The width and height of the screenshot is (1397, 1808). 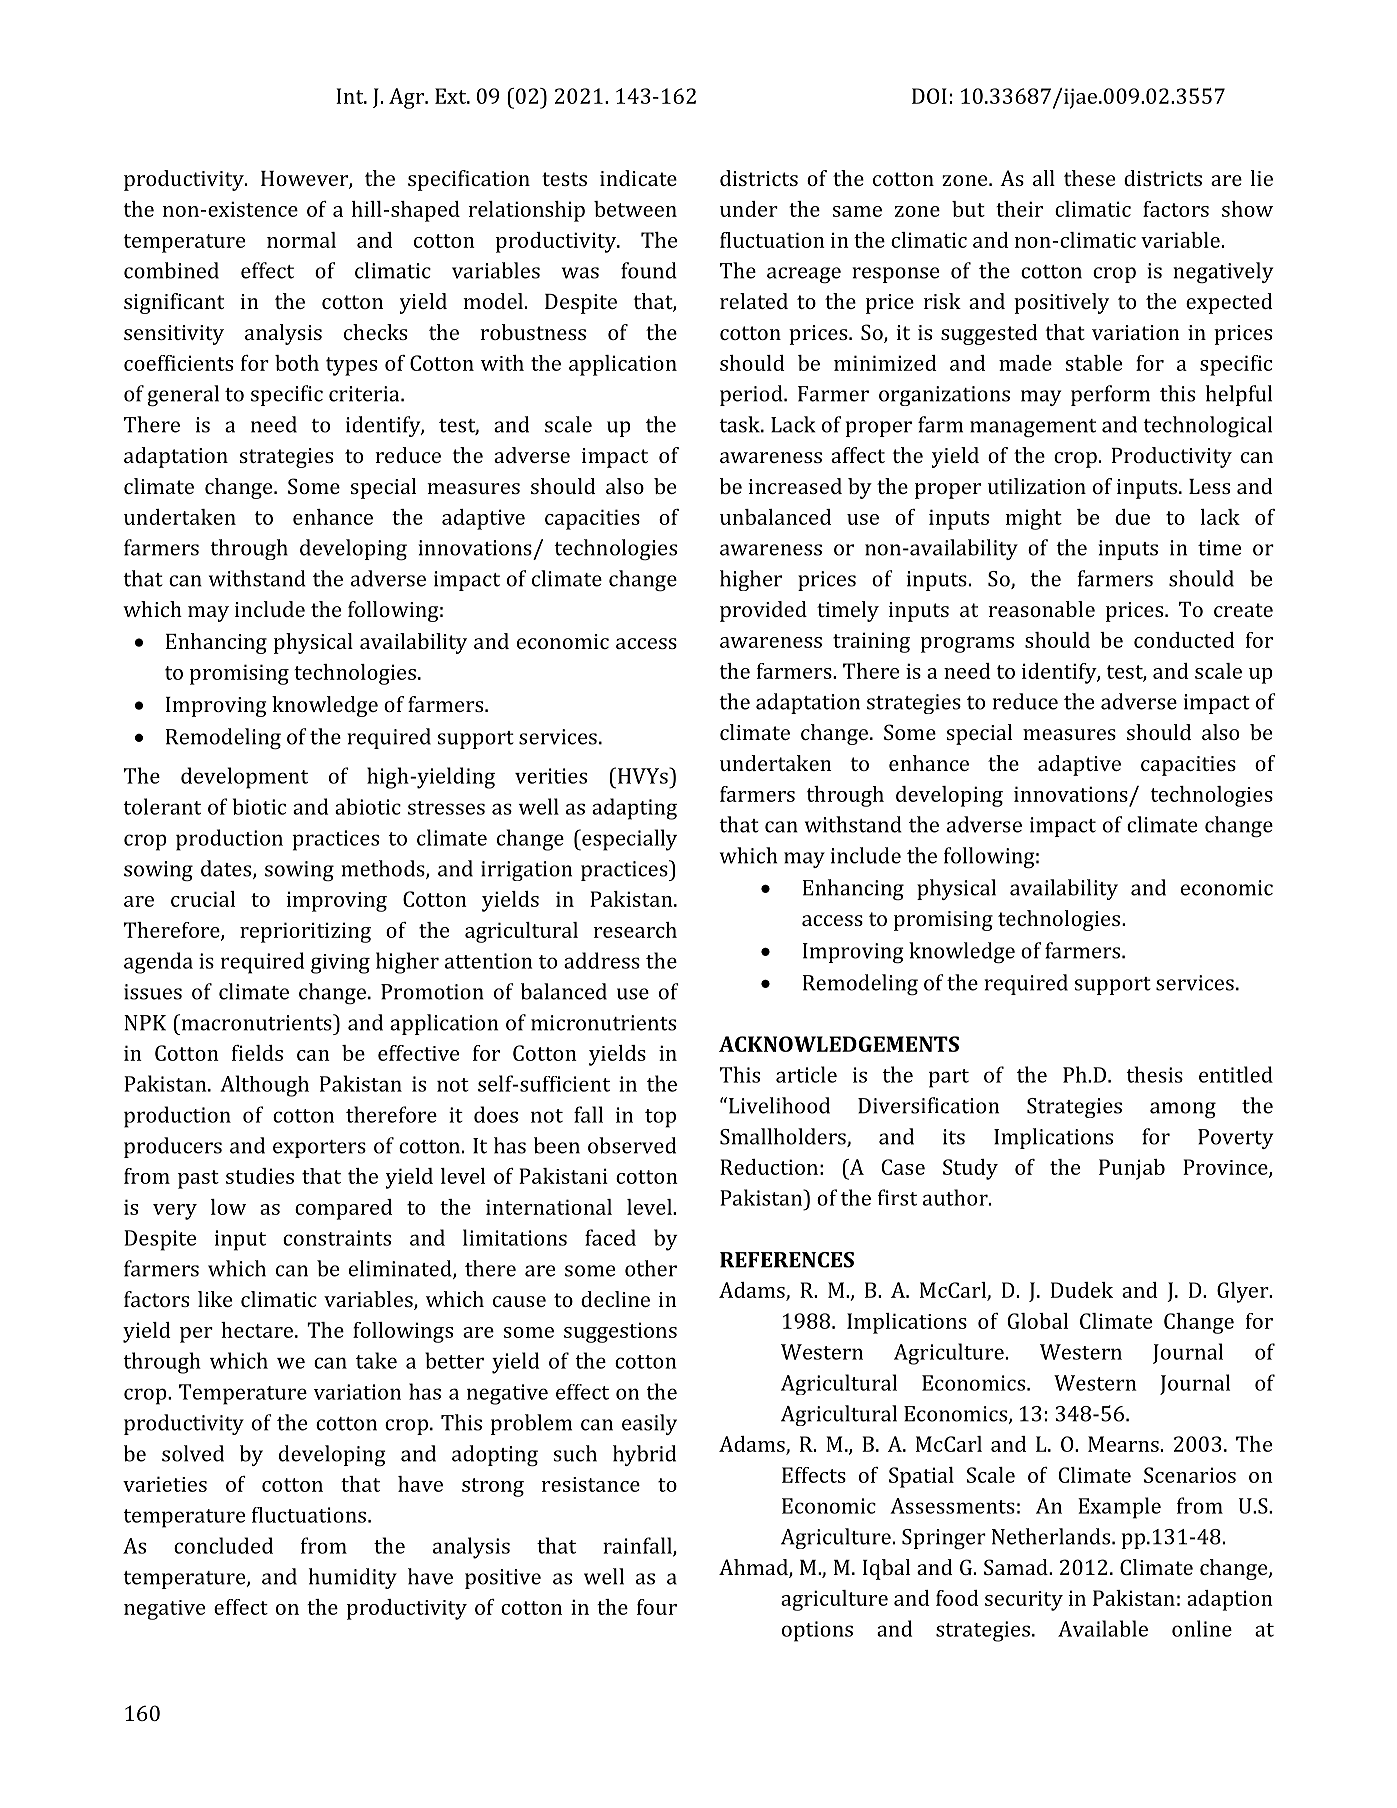 I want to click on normal, so click(x=301, y=240).
